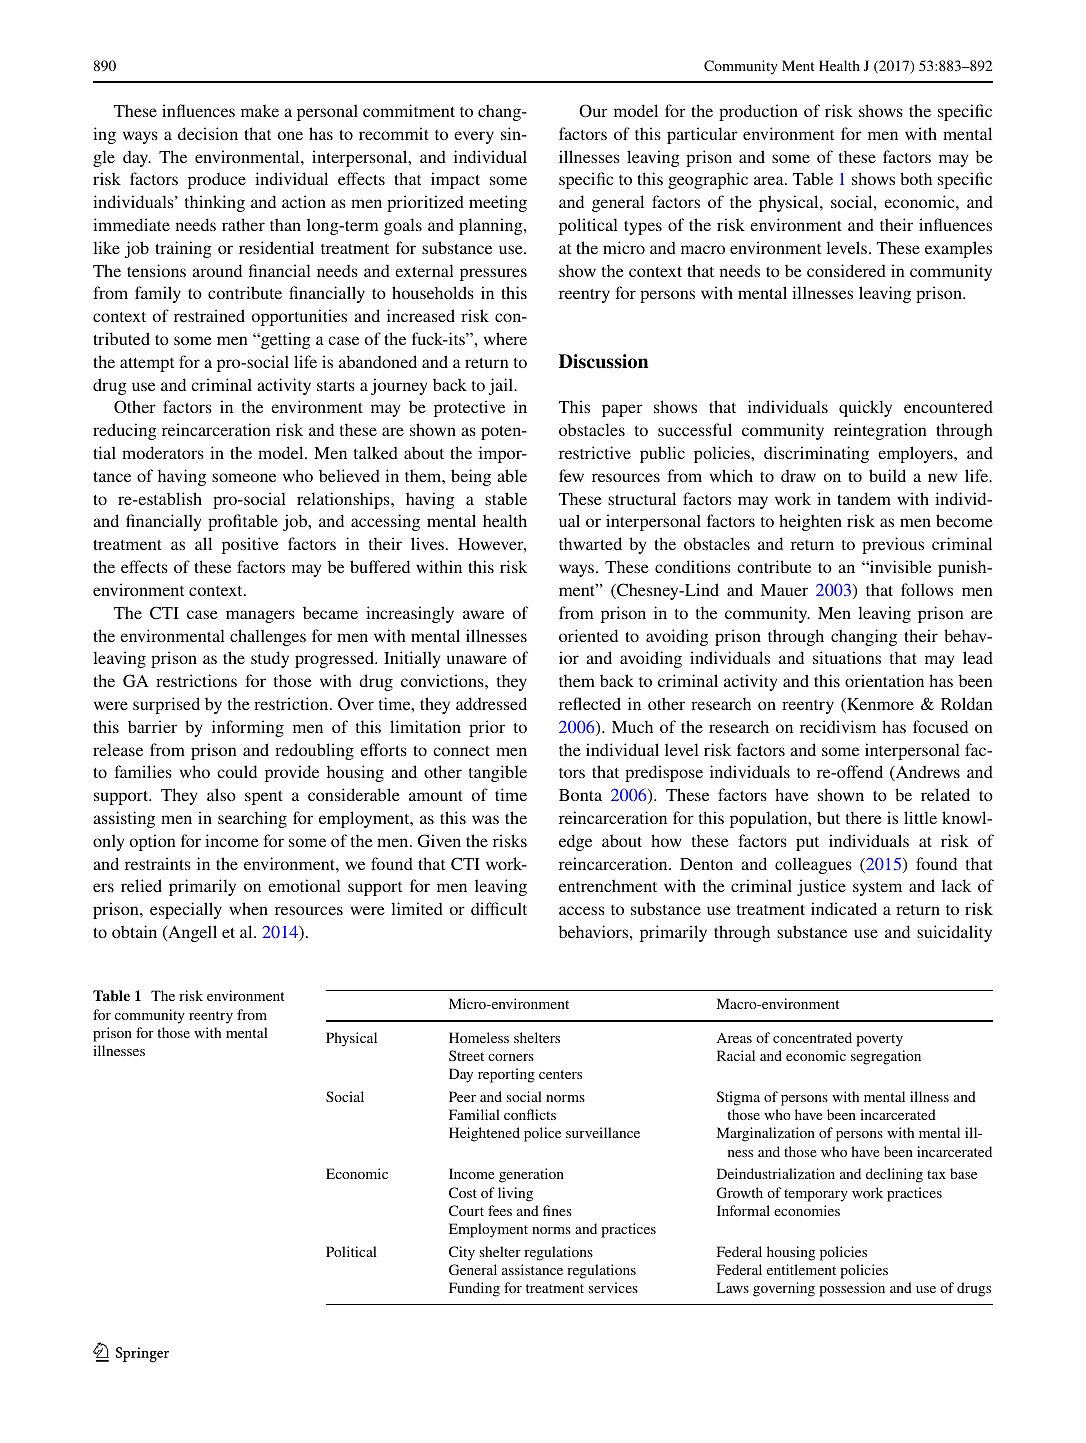 The width and height of the image is (1086, 1443). I want to click on surprised, so click(166, 705).
